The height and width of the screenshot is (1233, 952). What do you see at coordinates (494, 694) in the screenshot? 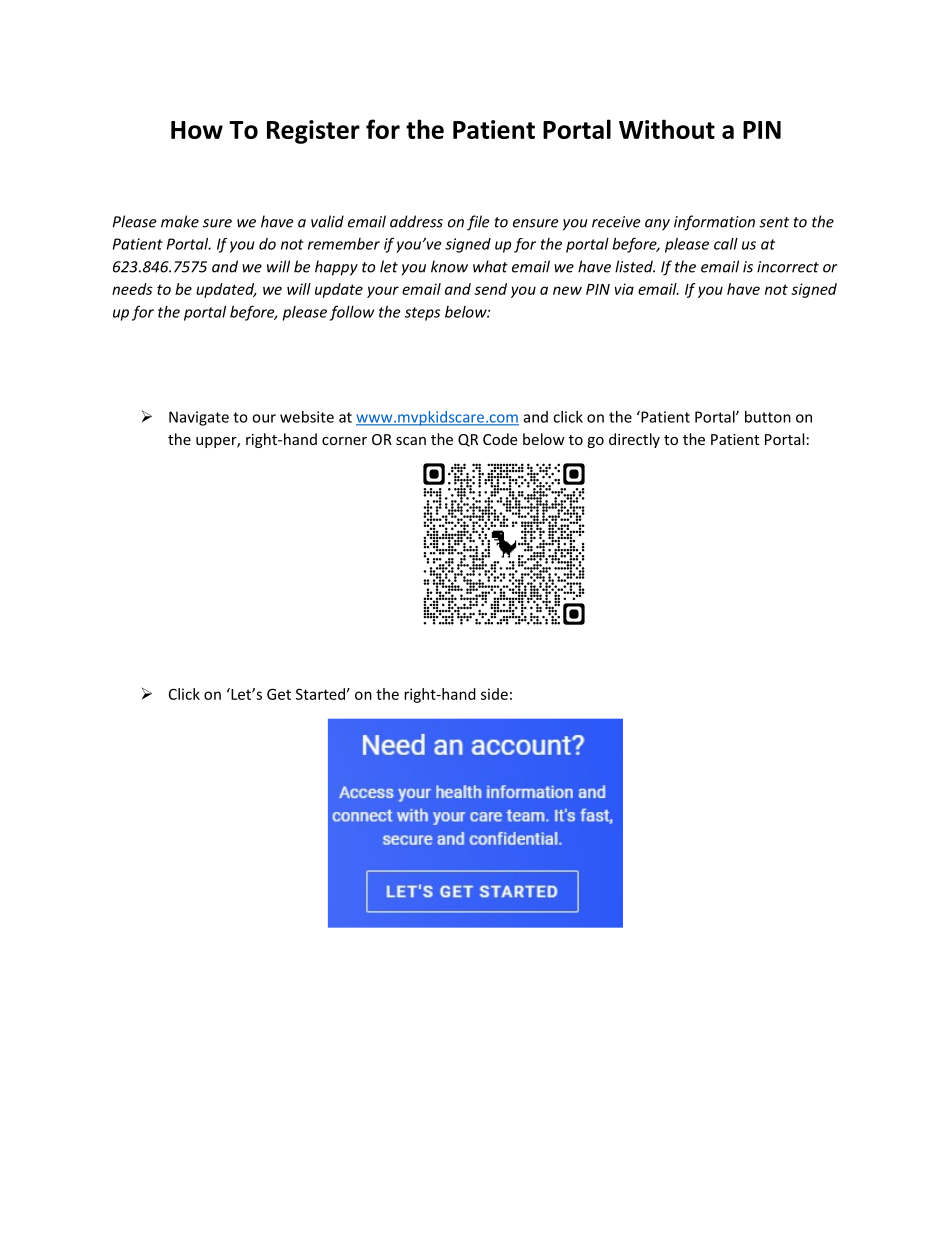
I see `side` at bounding box center [494, 694].
